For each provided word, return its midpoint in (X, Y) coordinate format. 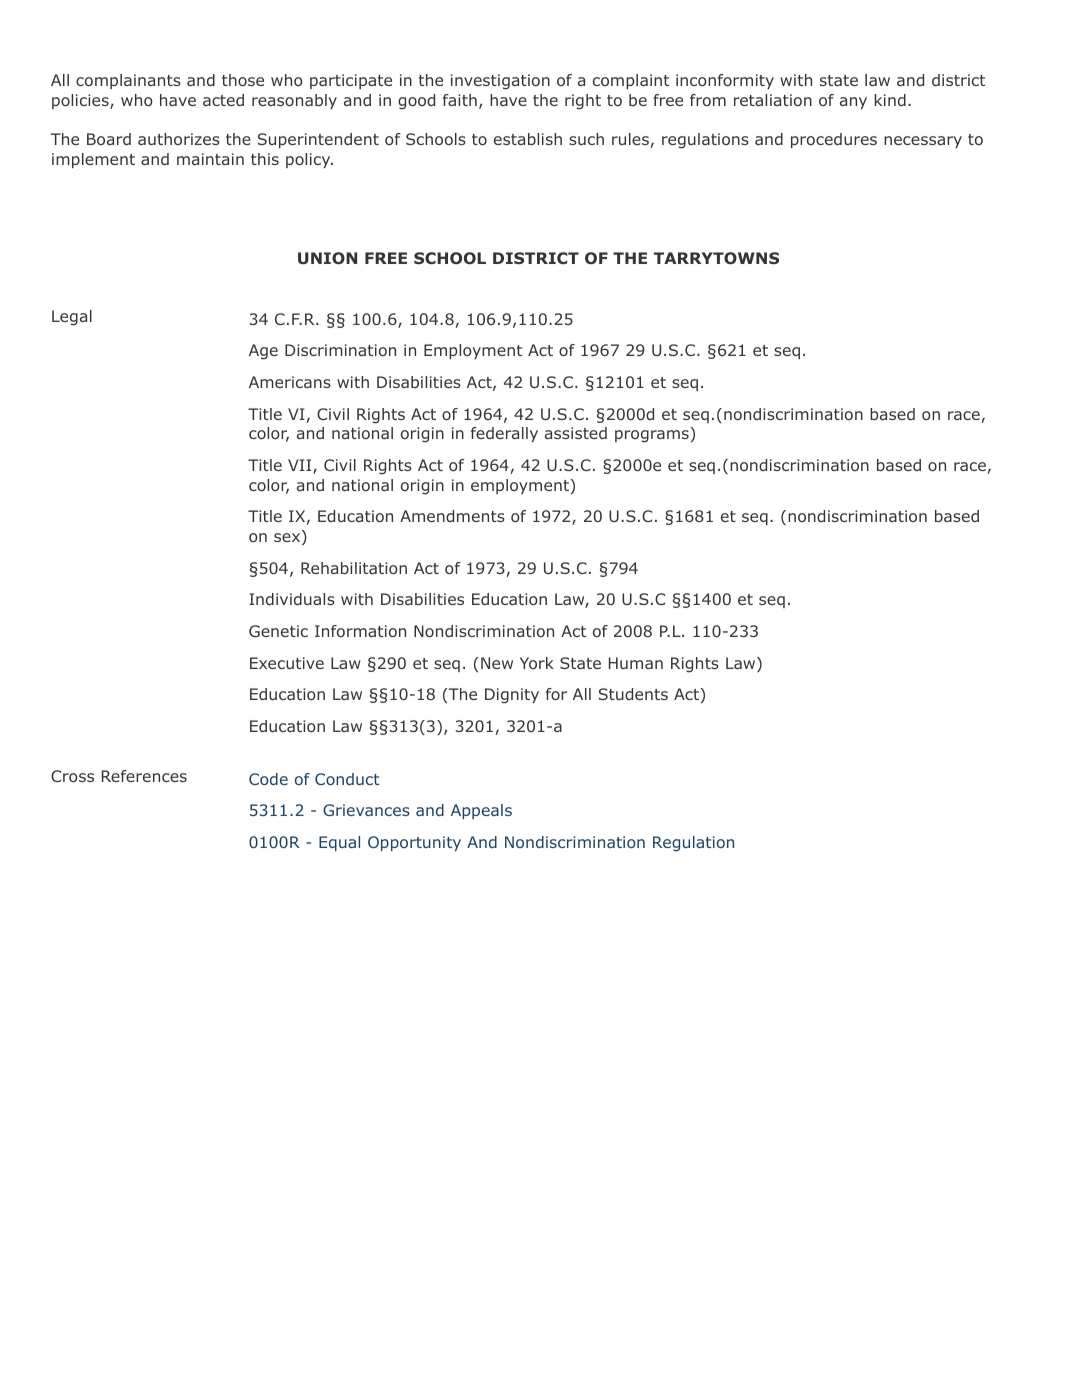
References (144, 776)
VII (301, 466)
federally (504, 434)
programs (652, 436)
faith (460, 100)
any (853, 103)
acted (223, 100)
